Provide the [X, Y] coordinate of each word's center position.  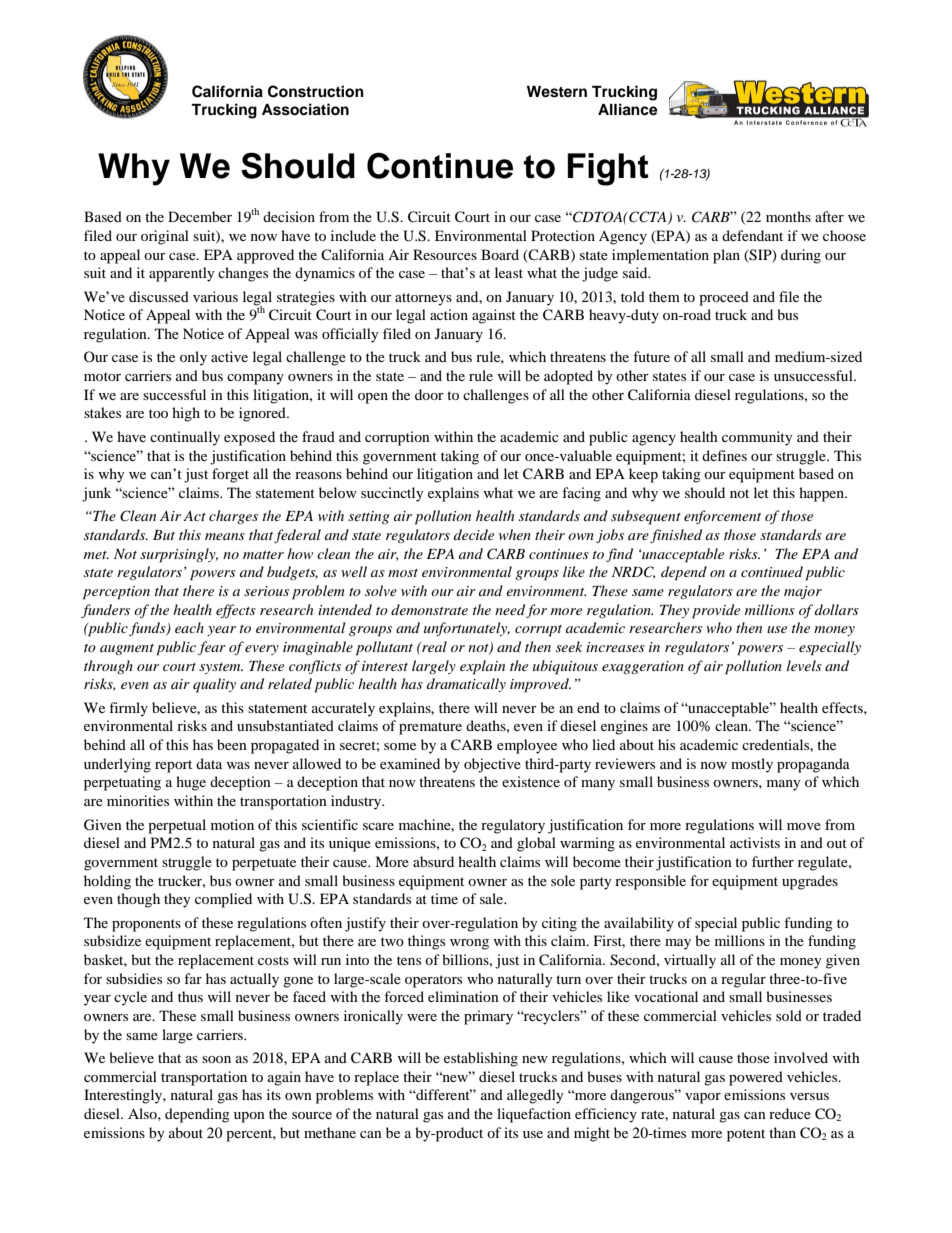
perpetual [177, 826]
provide [716, 611]
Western [557, 92]
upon [249, 1117]
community [757, 438]
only [193, 358]
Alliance [628, 109]
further [773, 861]
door [429, 394]
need [510, 609]
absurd [433, 861]
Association [305, 109]
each [189, 627]
